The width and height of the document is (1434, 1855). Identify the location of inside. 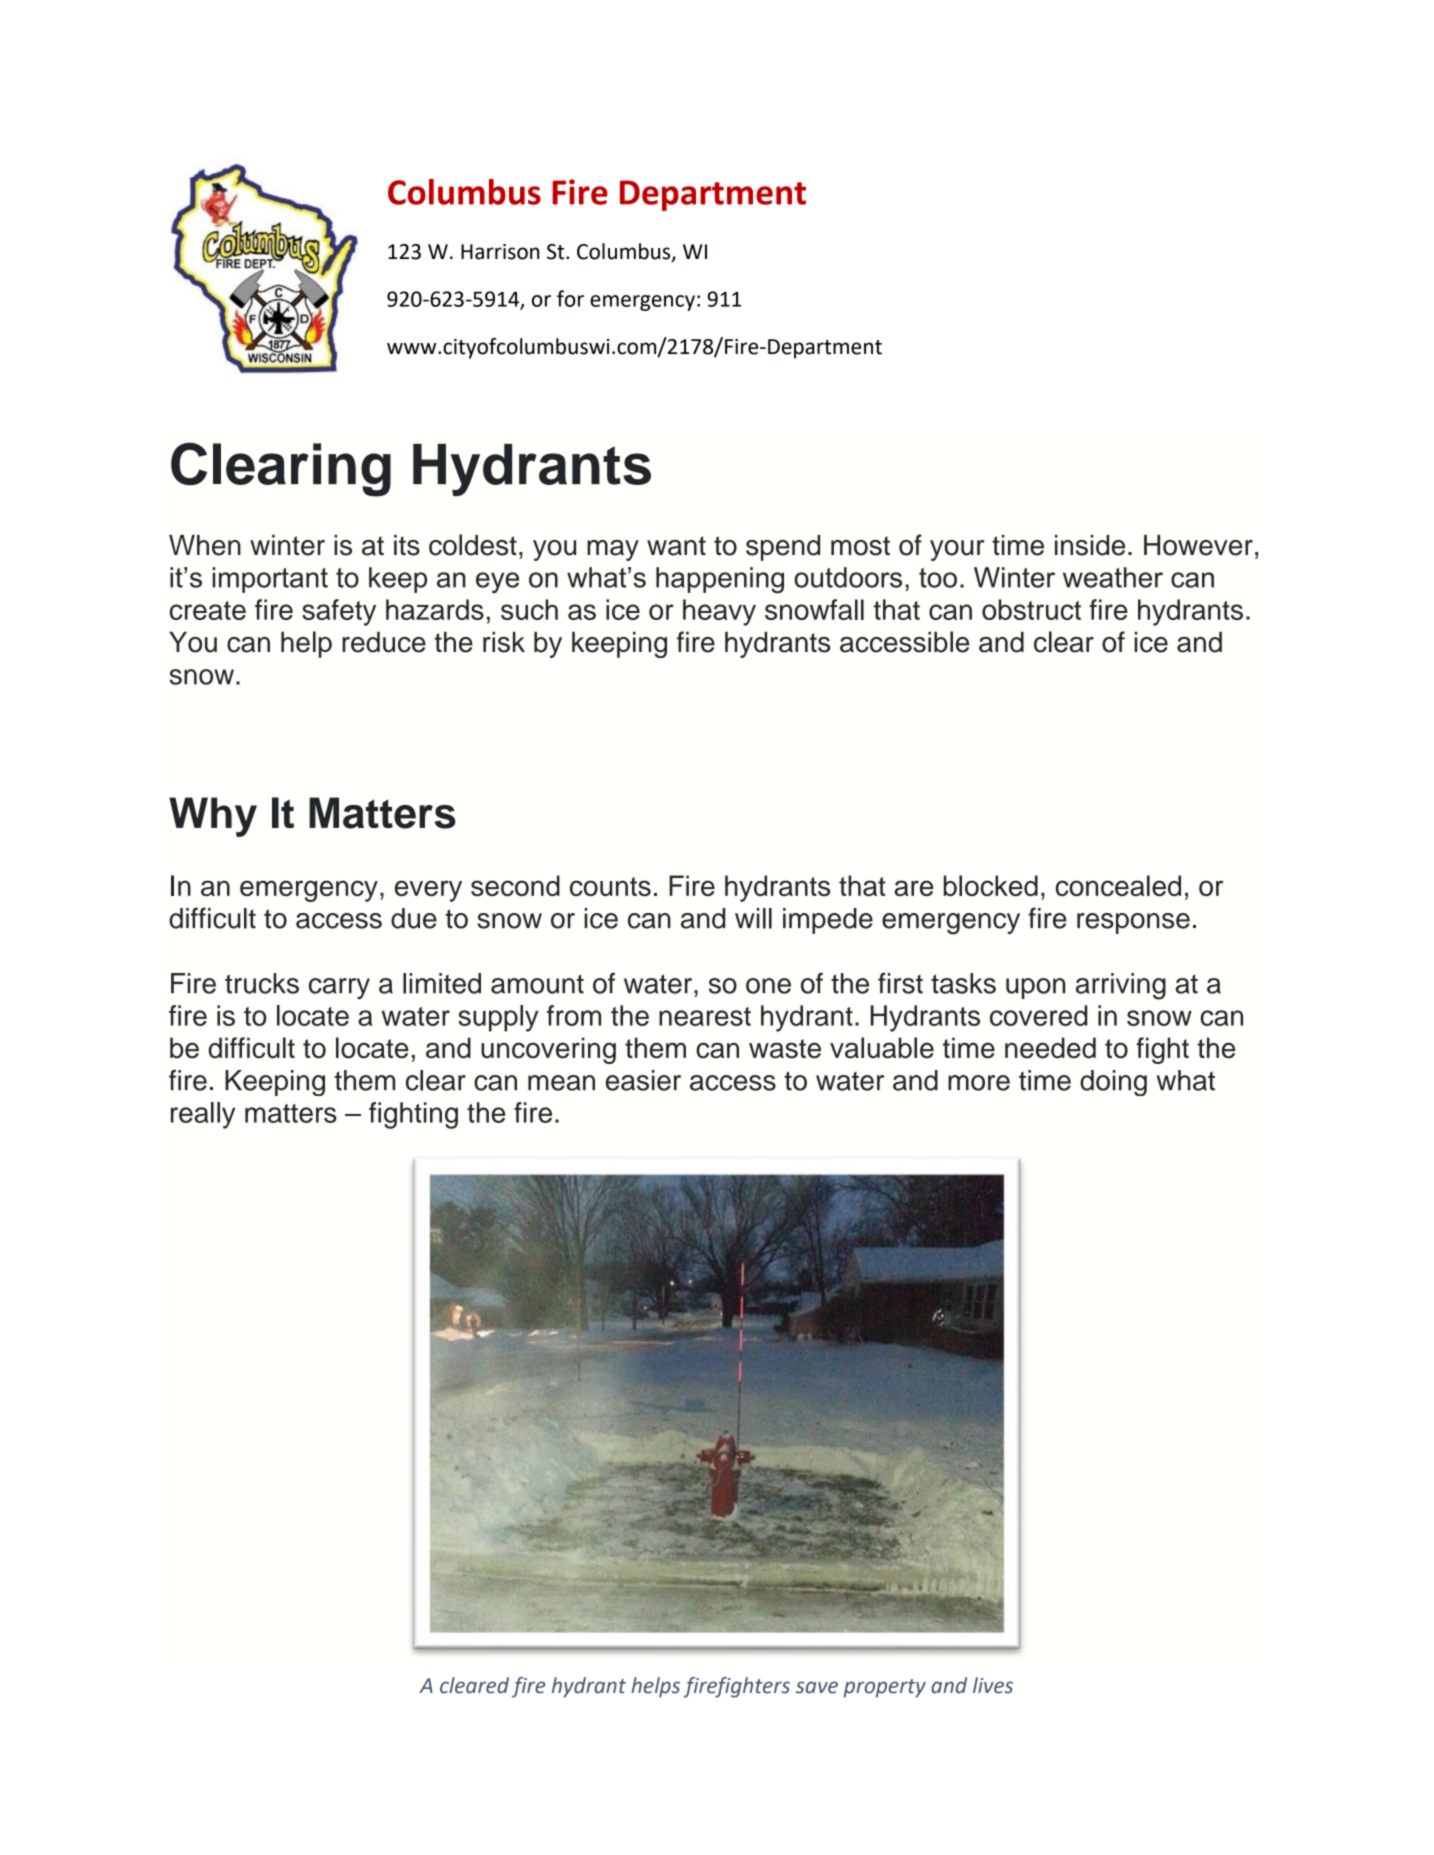
(1090, 545).
